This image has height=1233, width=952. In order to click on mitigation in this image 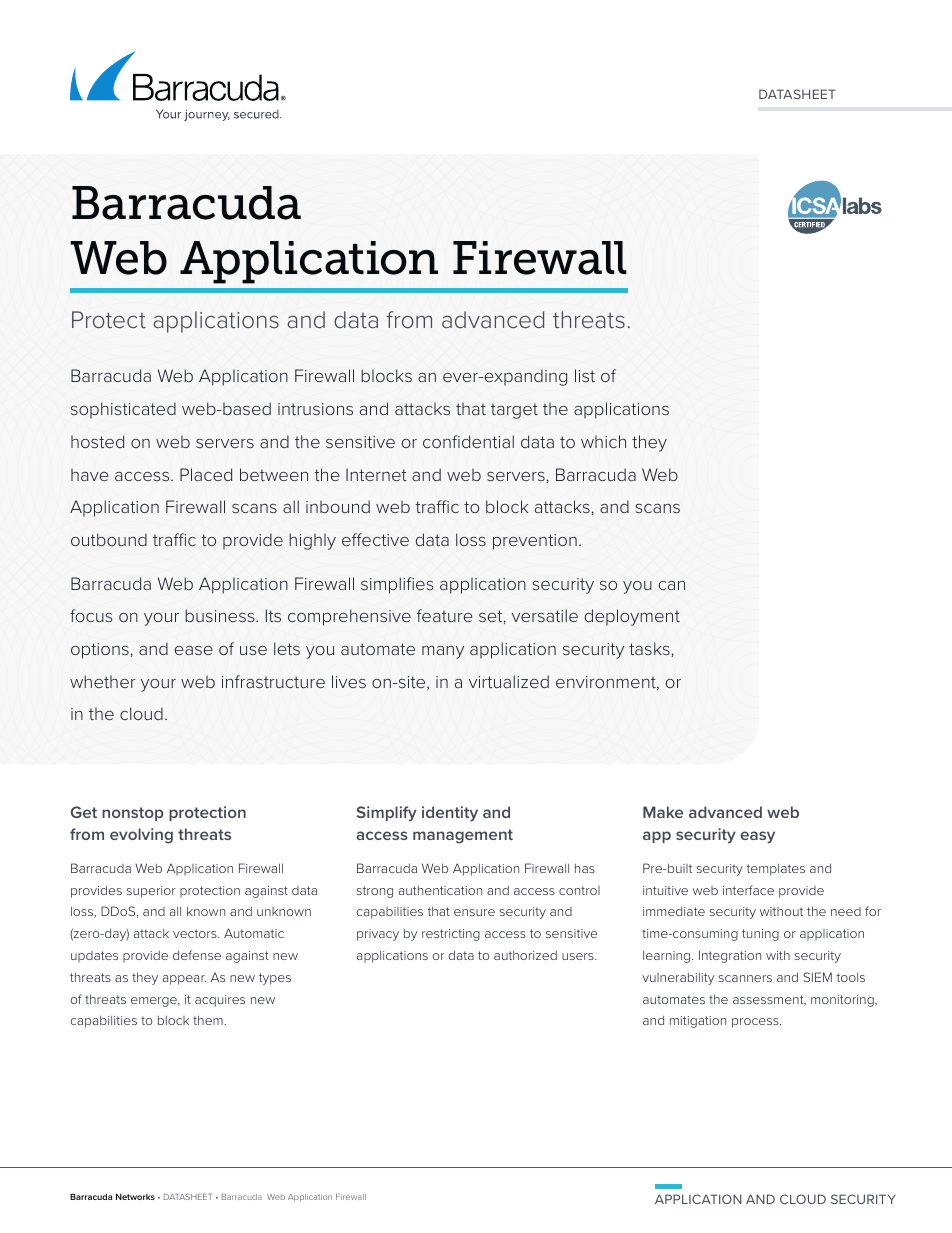, I will do `click(698, 1022)`.
